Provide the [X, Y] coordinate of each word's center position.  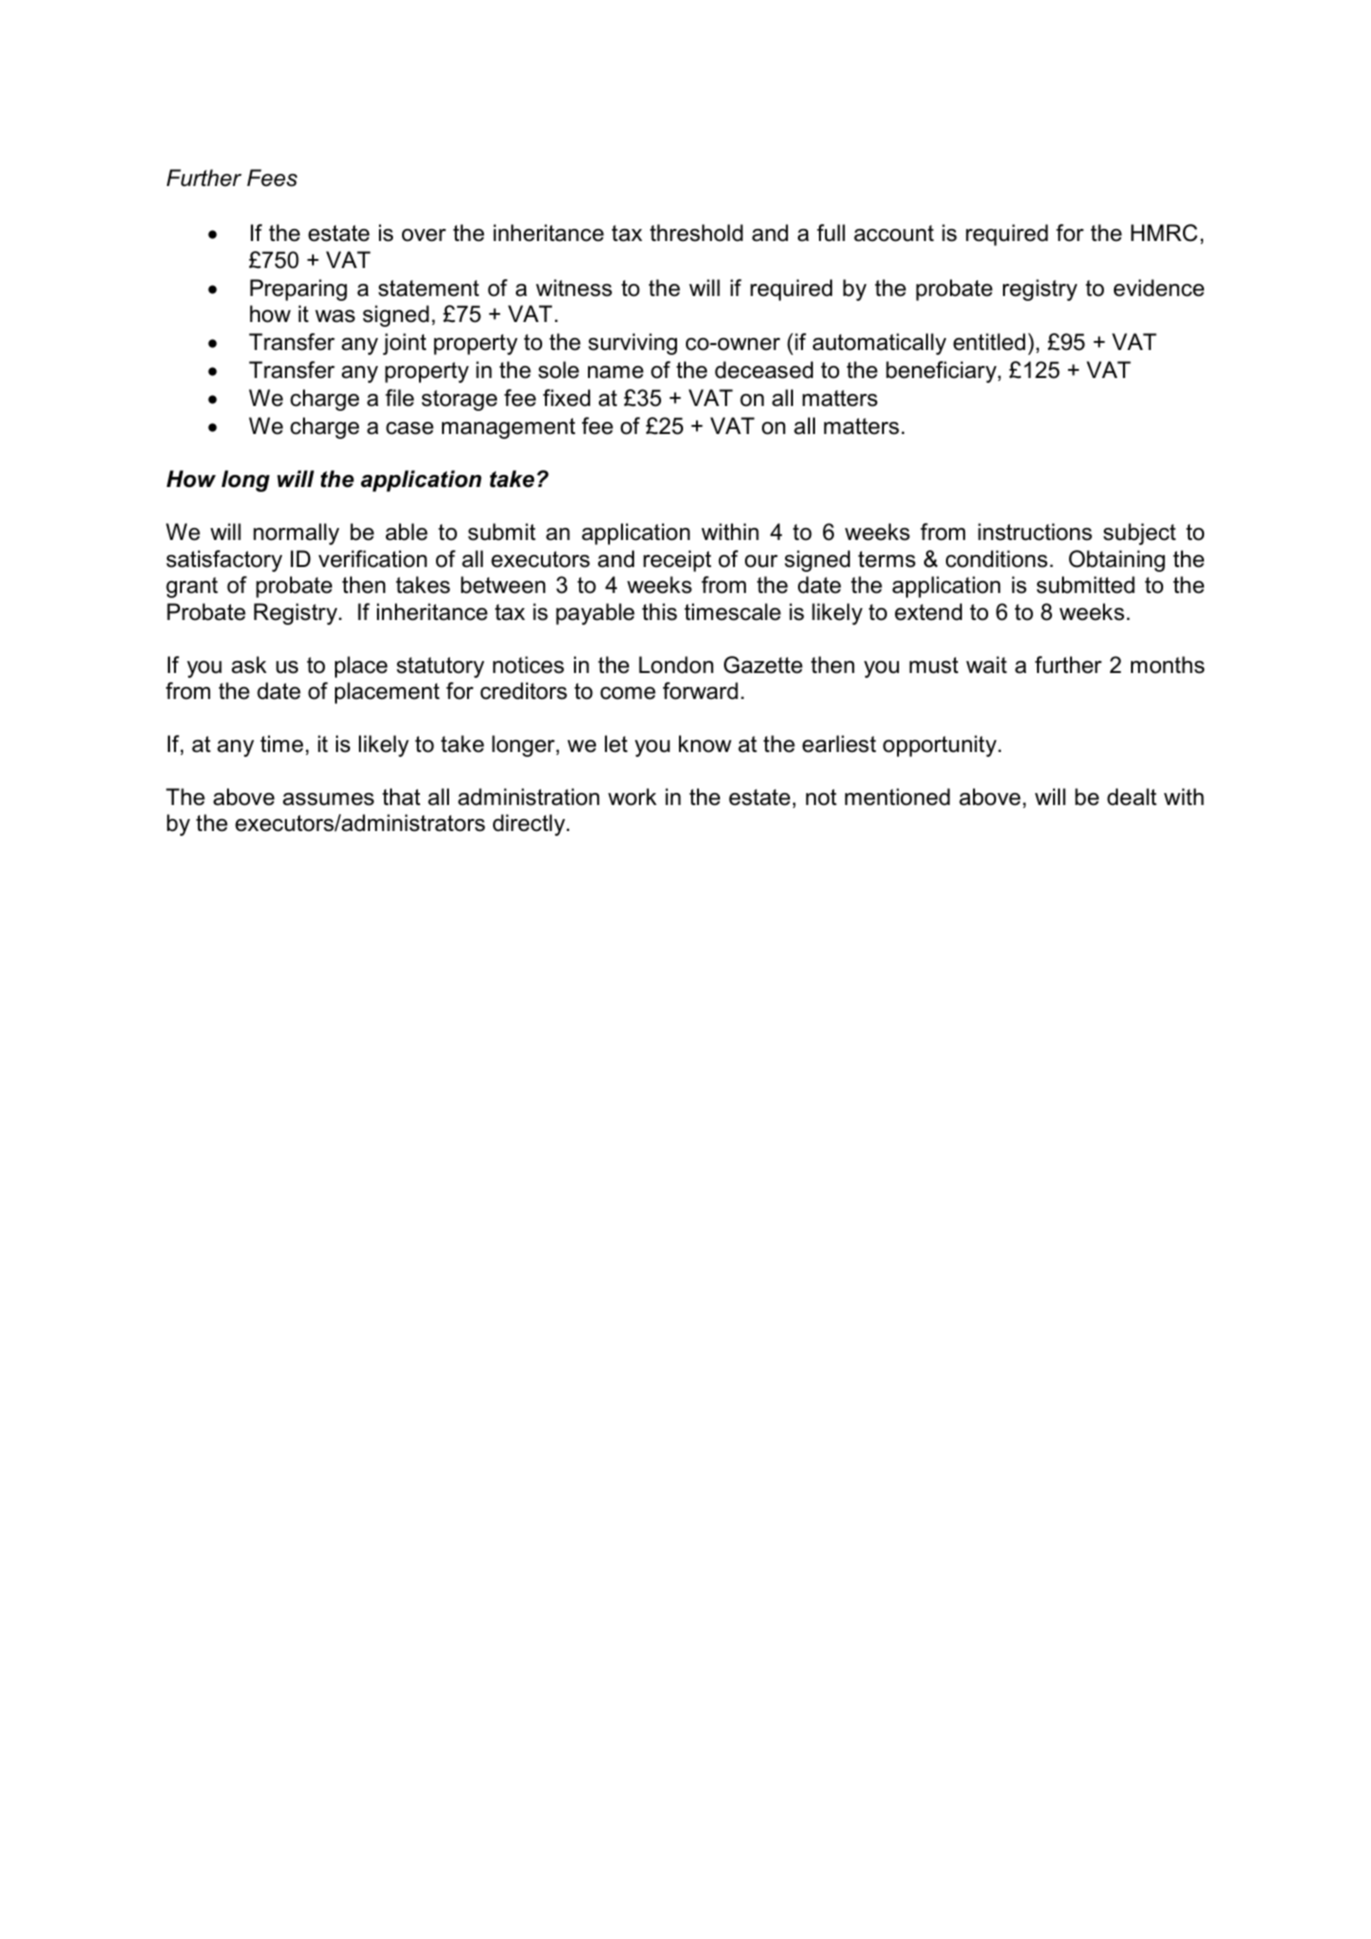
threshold [696, 233]
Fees [272, 178]
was [335, 316]
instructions [1035, 532]
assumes [328, 799]
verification [372, 559]
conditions [997, 559]
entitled [989, 342]
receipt [677, 561]
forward [700, 691]
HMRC [1164, 233]
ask [249, 665]
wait [986, 665]
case [410, 428]
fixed [566, 398]
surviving [632, 344]
